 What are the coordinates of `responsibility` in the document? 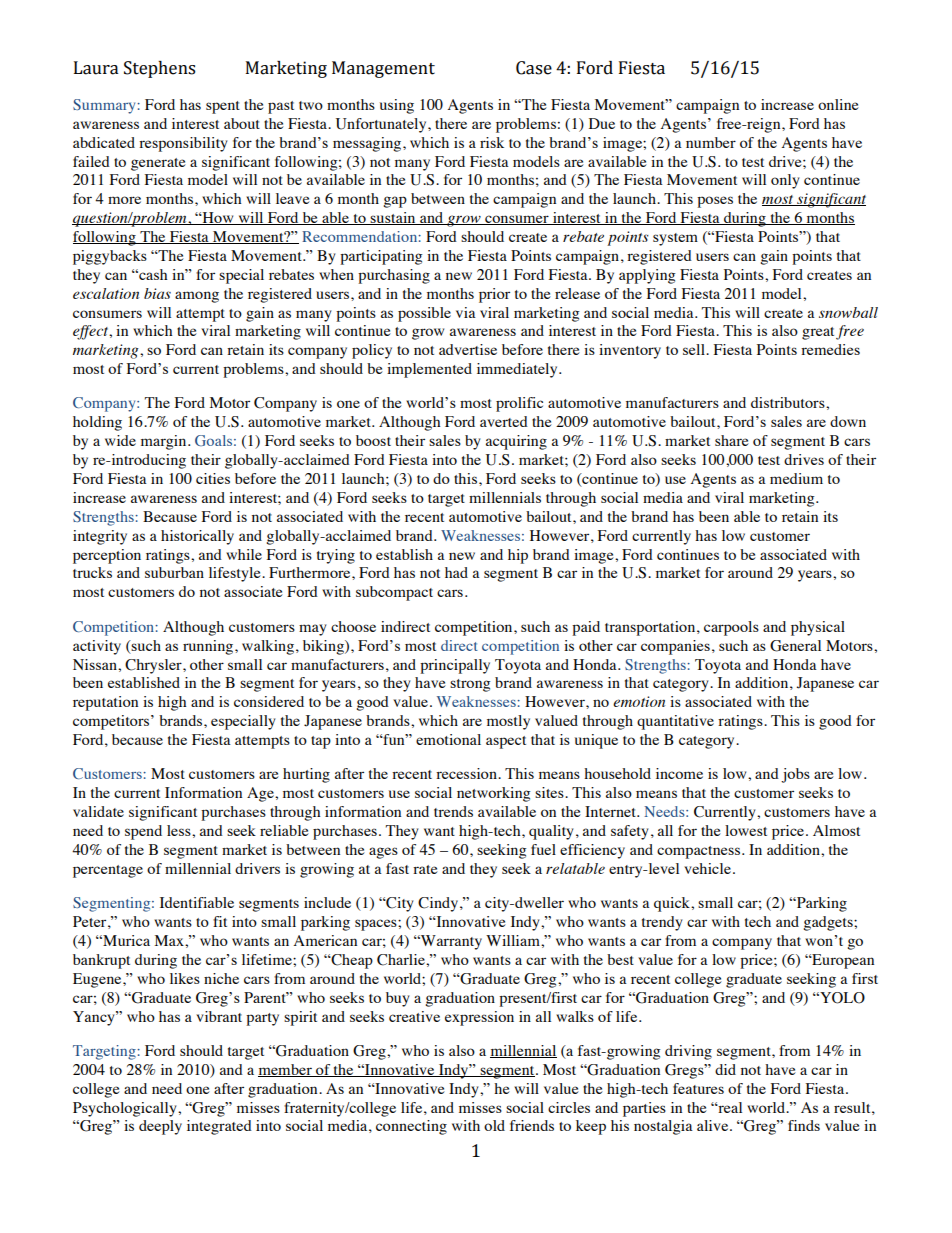 It's located at (183, 144).
